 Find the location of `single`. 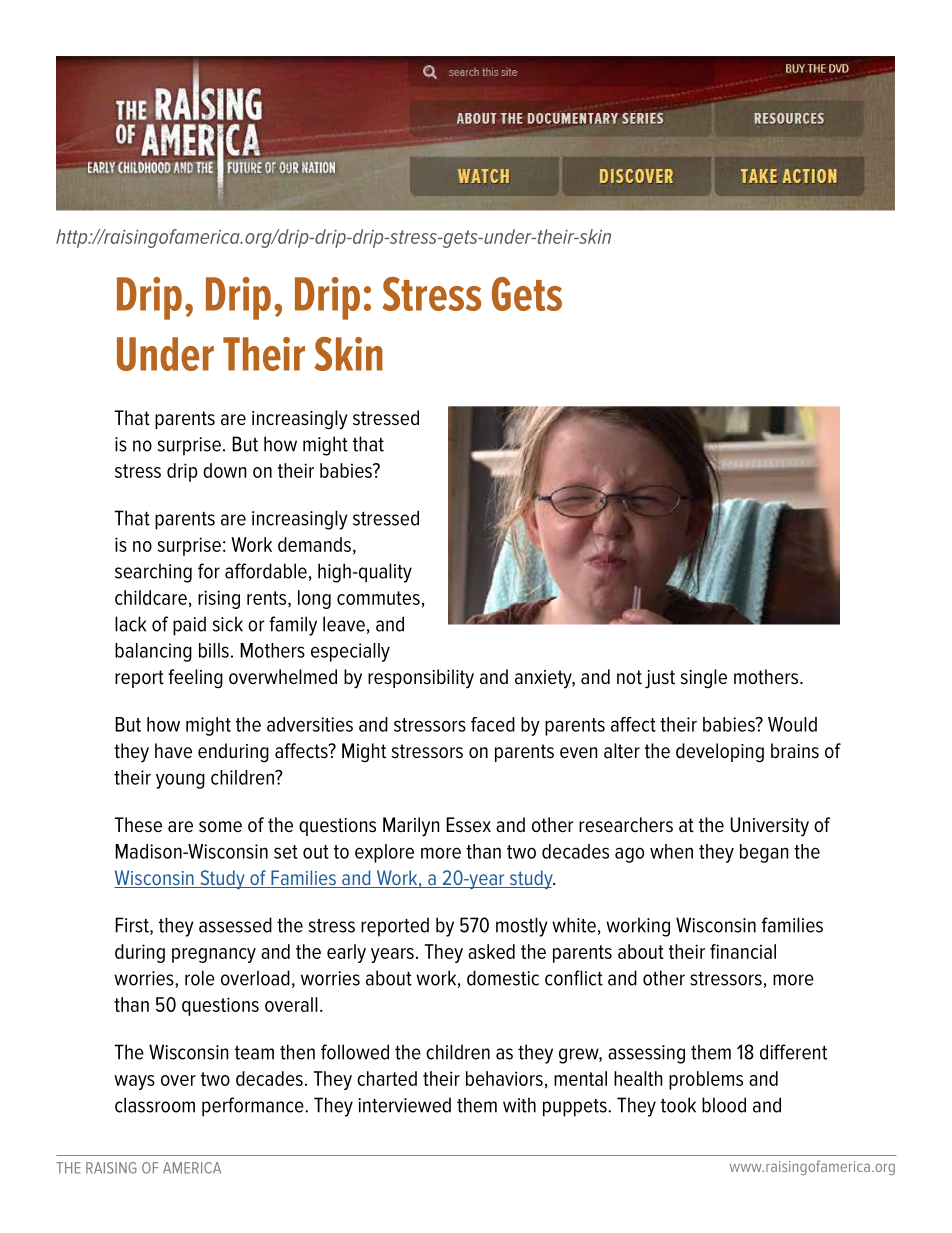

single is located at coordinates (704, 679).
